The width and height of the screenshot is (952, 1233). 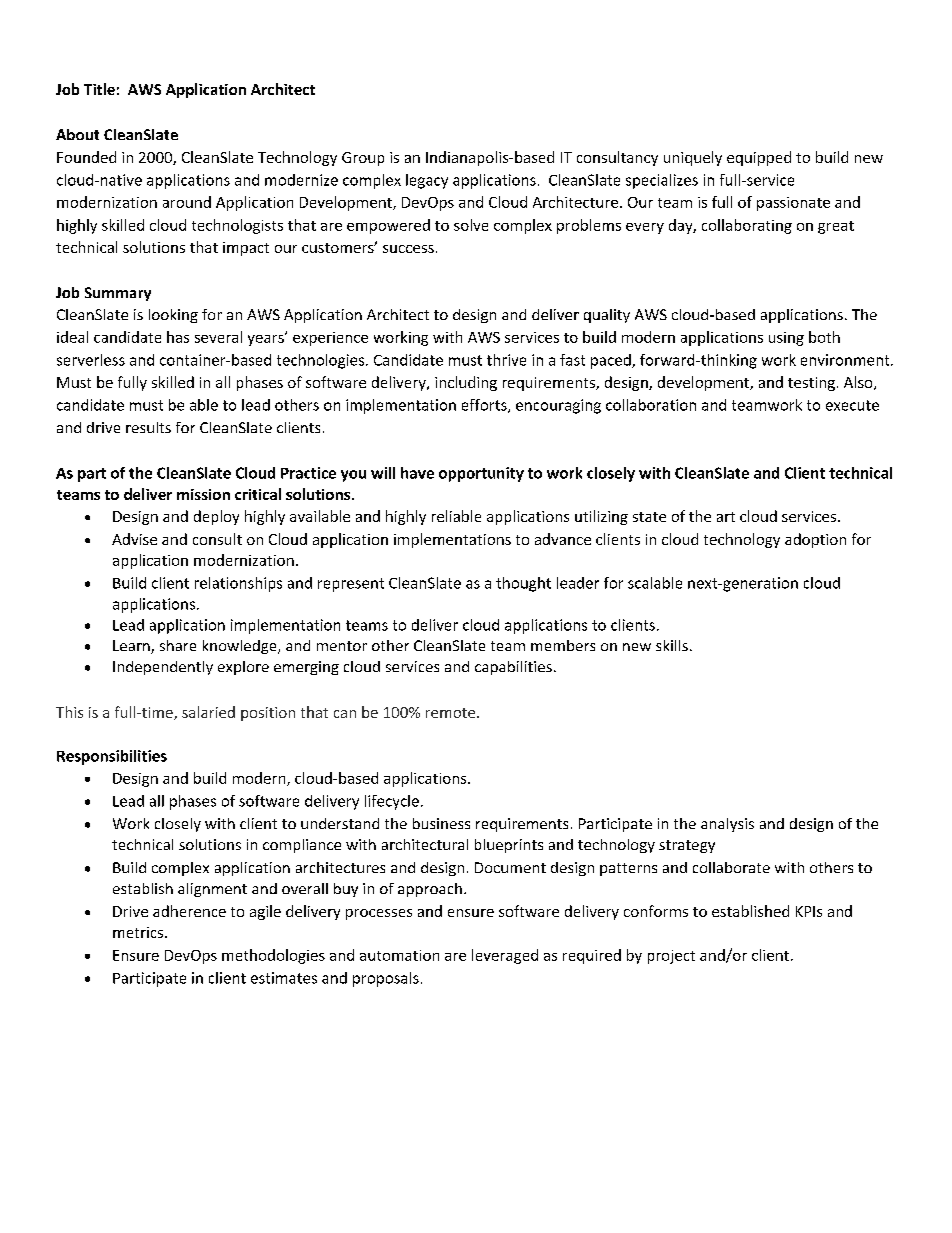 What do you see at coordinates (99, 89) in the screenshot?
I see `Title` at bounding box center [99, 89].
